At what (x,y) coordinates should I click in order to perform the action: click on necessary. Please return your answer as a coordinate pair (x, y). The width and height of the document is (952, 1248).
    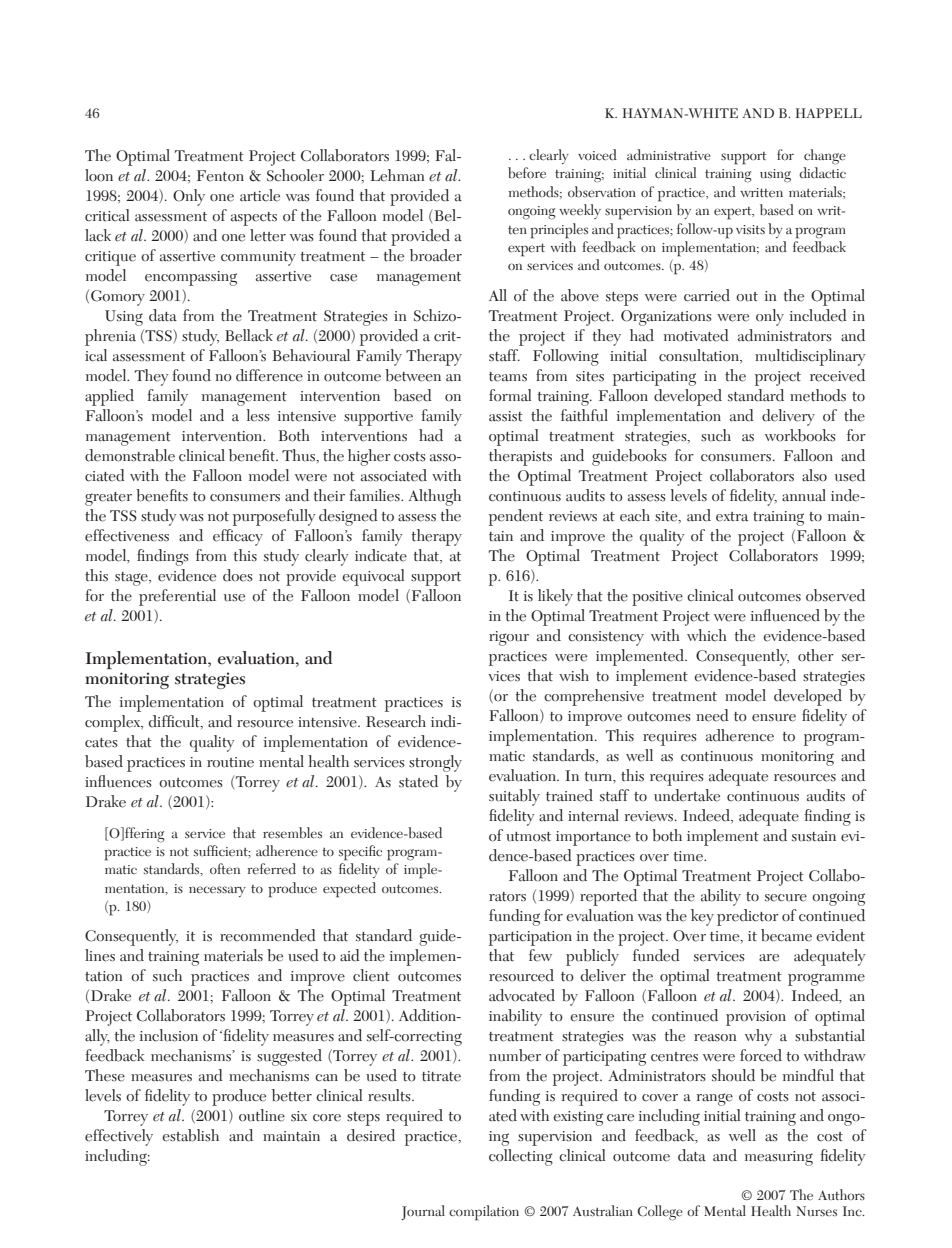
    Looking at the image, I should click on (217, 891).
